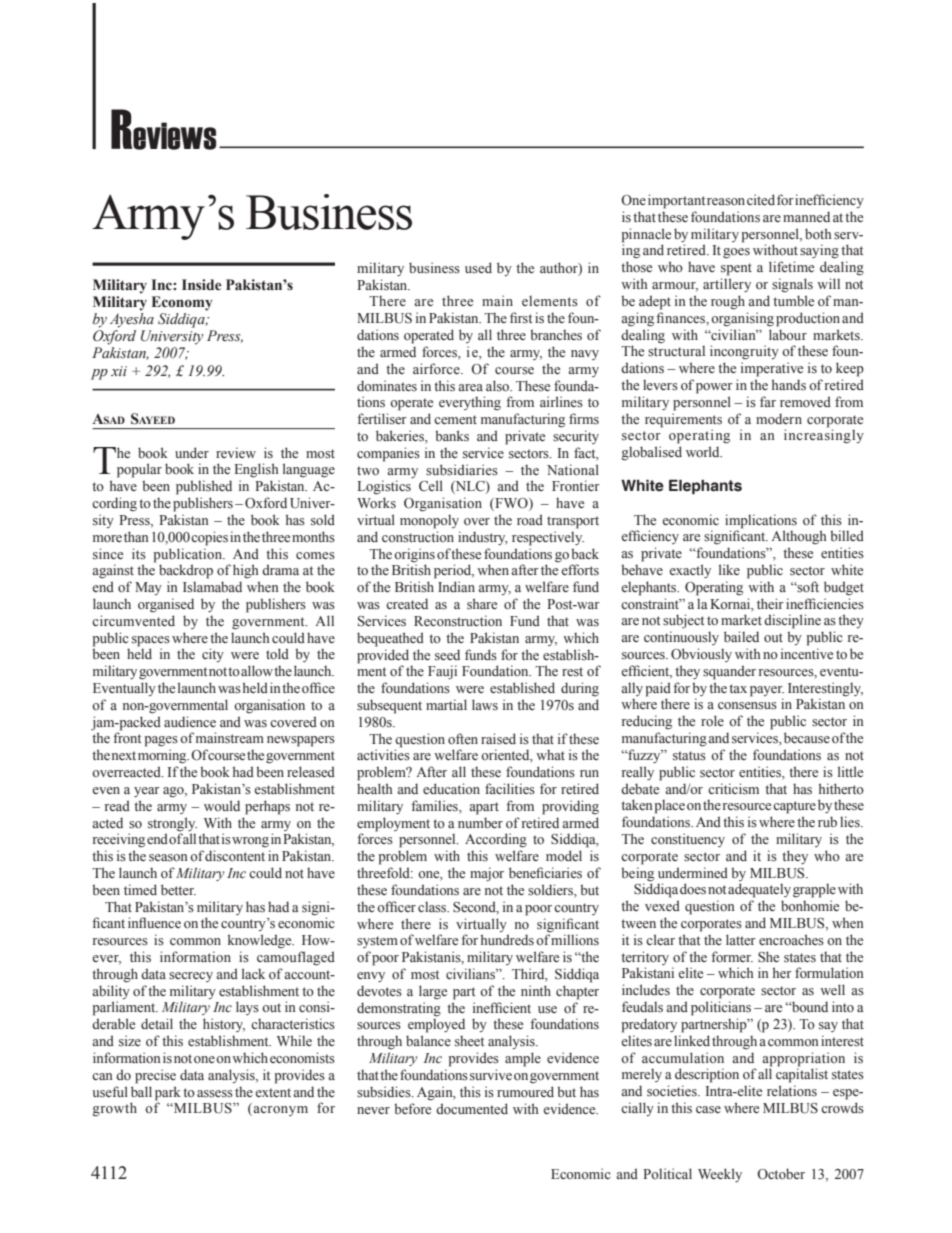  What do you see at coordinates (412, 1109) in the screenshot?
I see `before` at bounding box center [412, 1109].
